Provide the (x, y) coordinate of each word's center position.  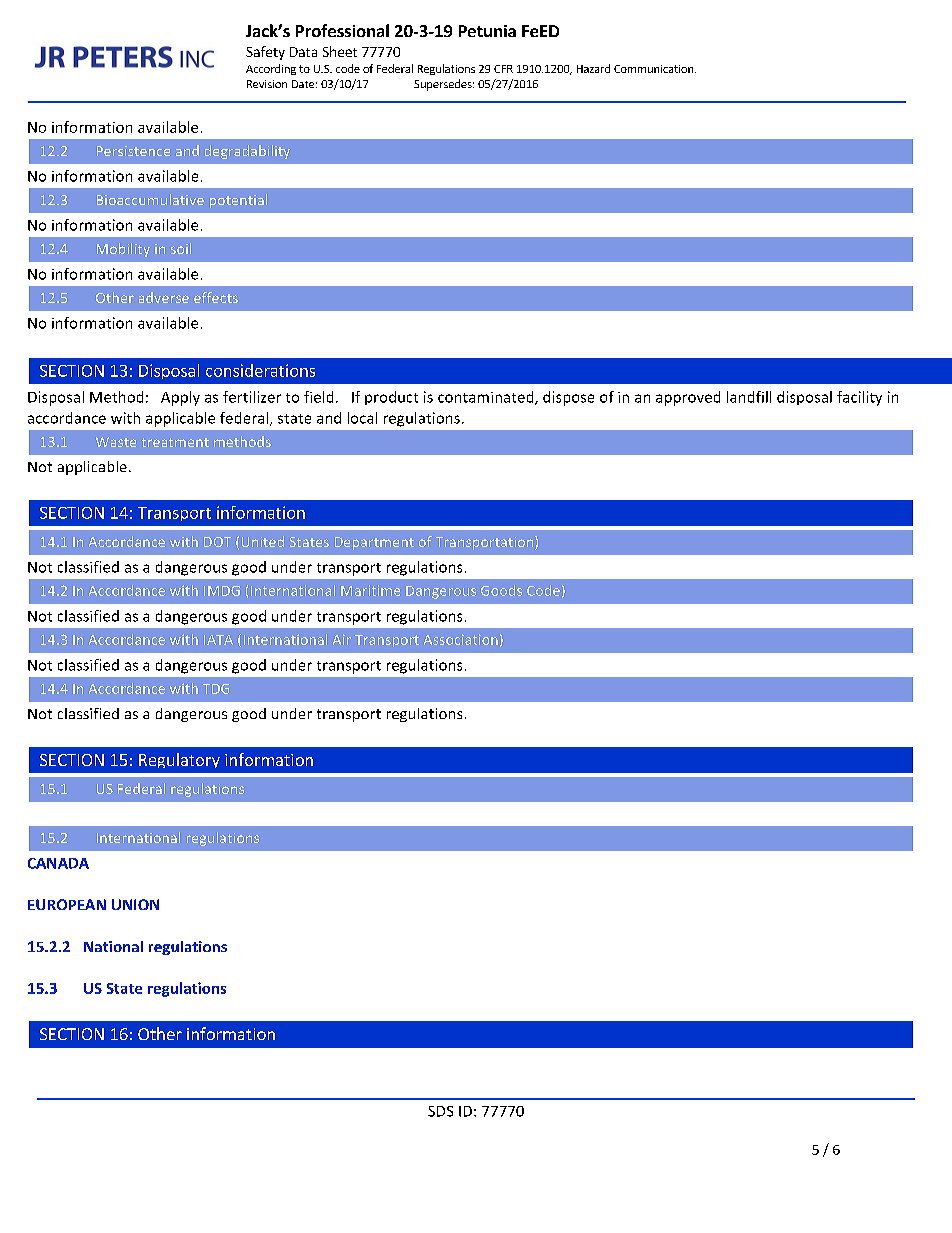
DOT (217, 542)
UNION (135, 904)
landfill (749, 397)
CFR (503, 69)
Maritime (370, 590)
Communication (655, 69)
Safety (265, 53)
